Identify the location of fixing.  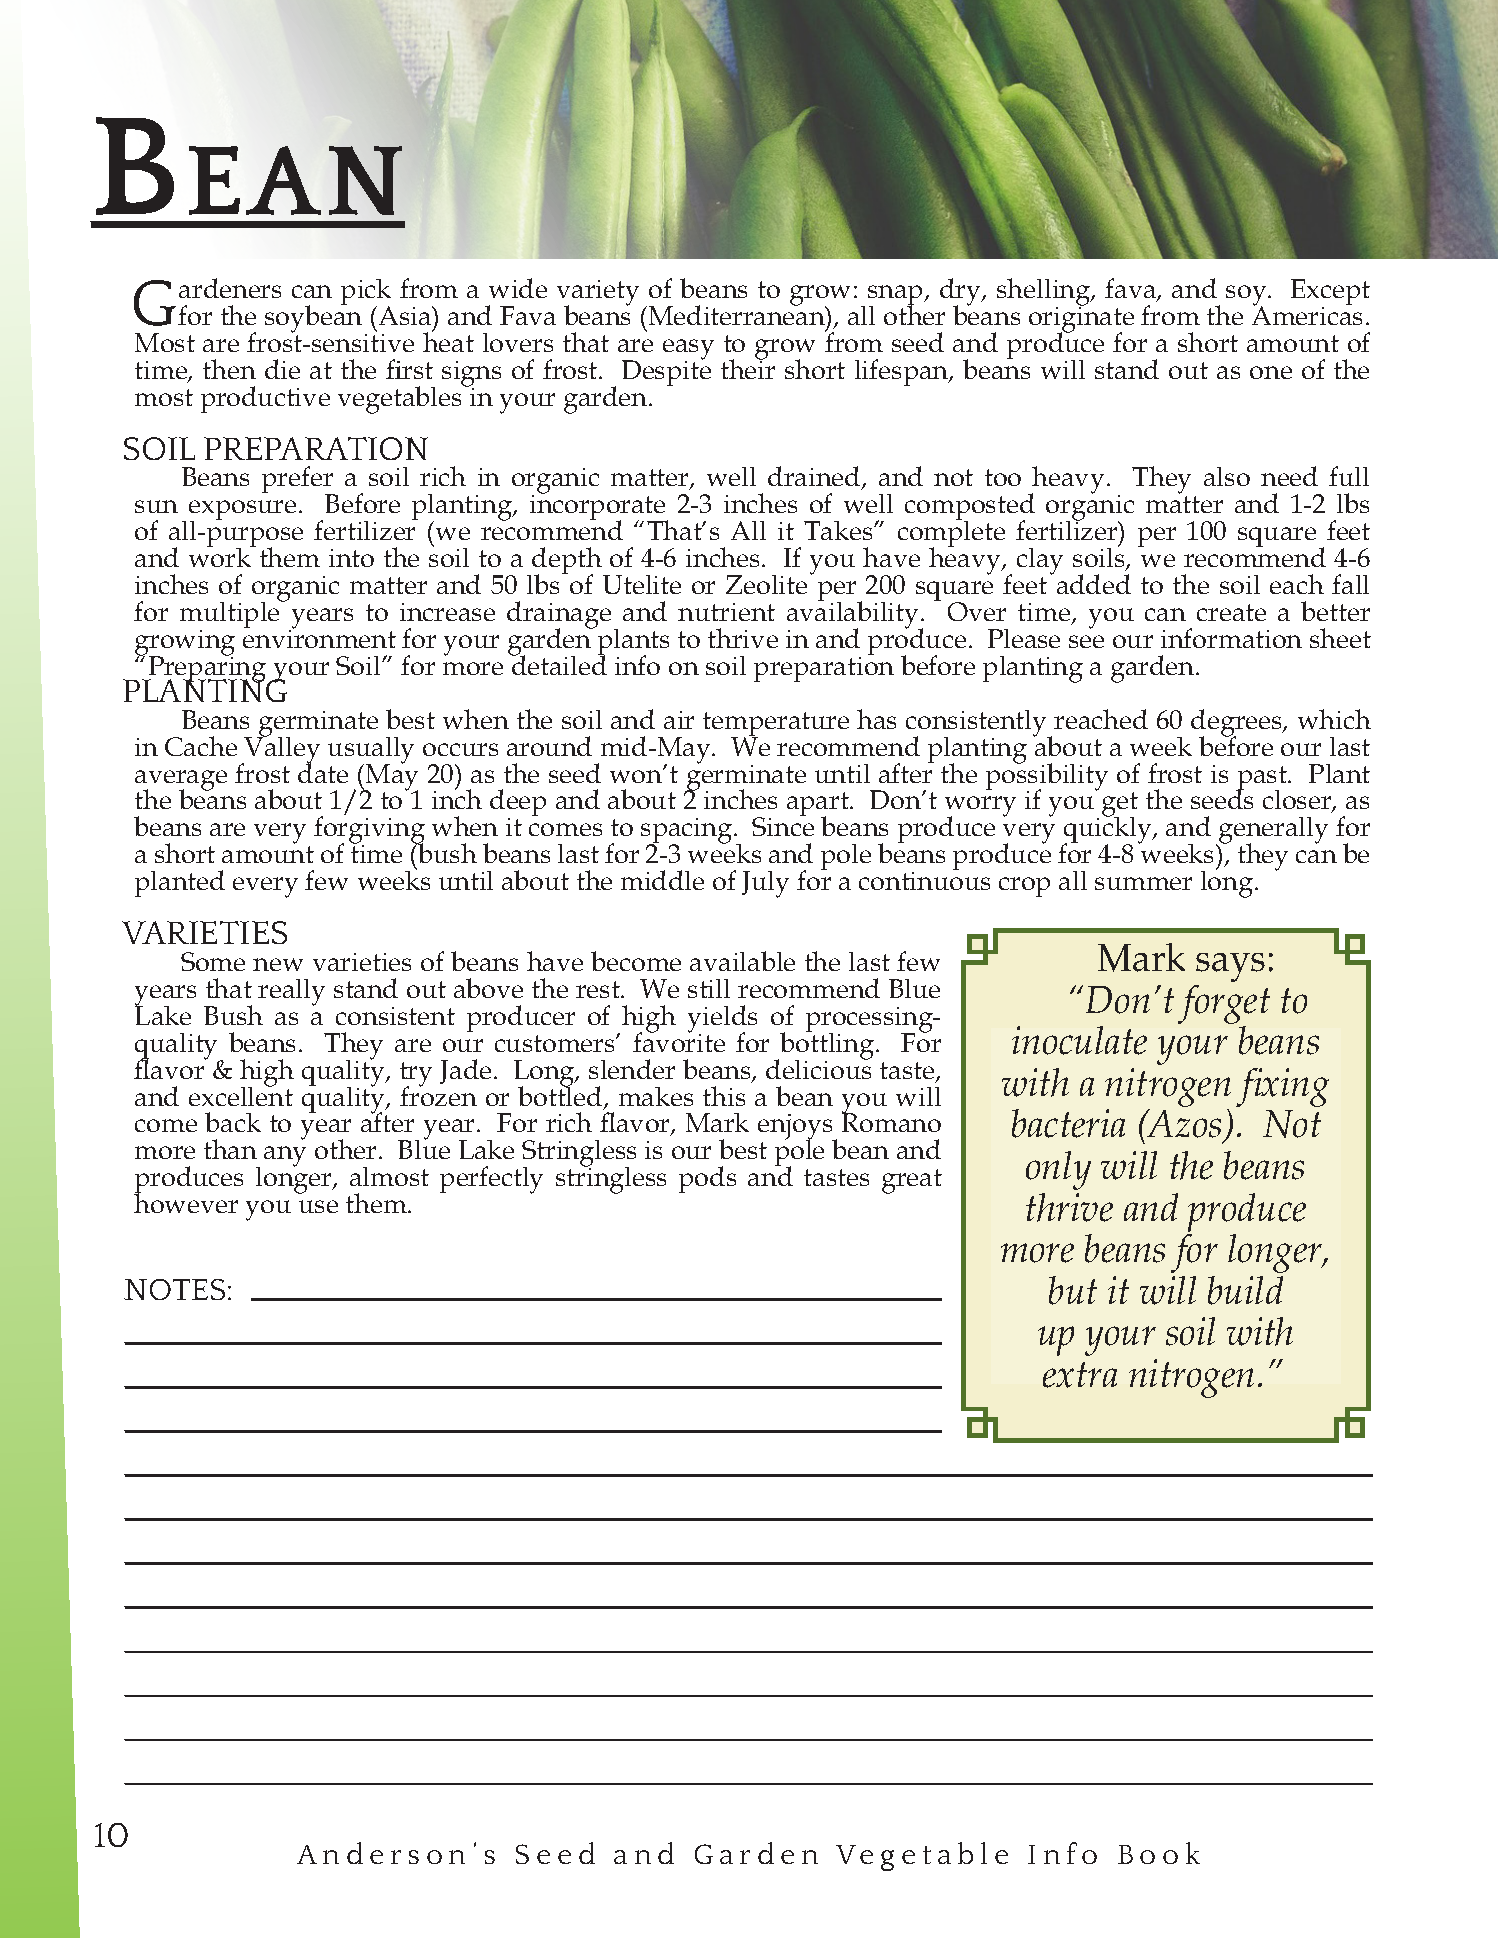
(1282, 1087).
